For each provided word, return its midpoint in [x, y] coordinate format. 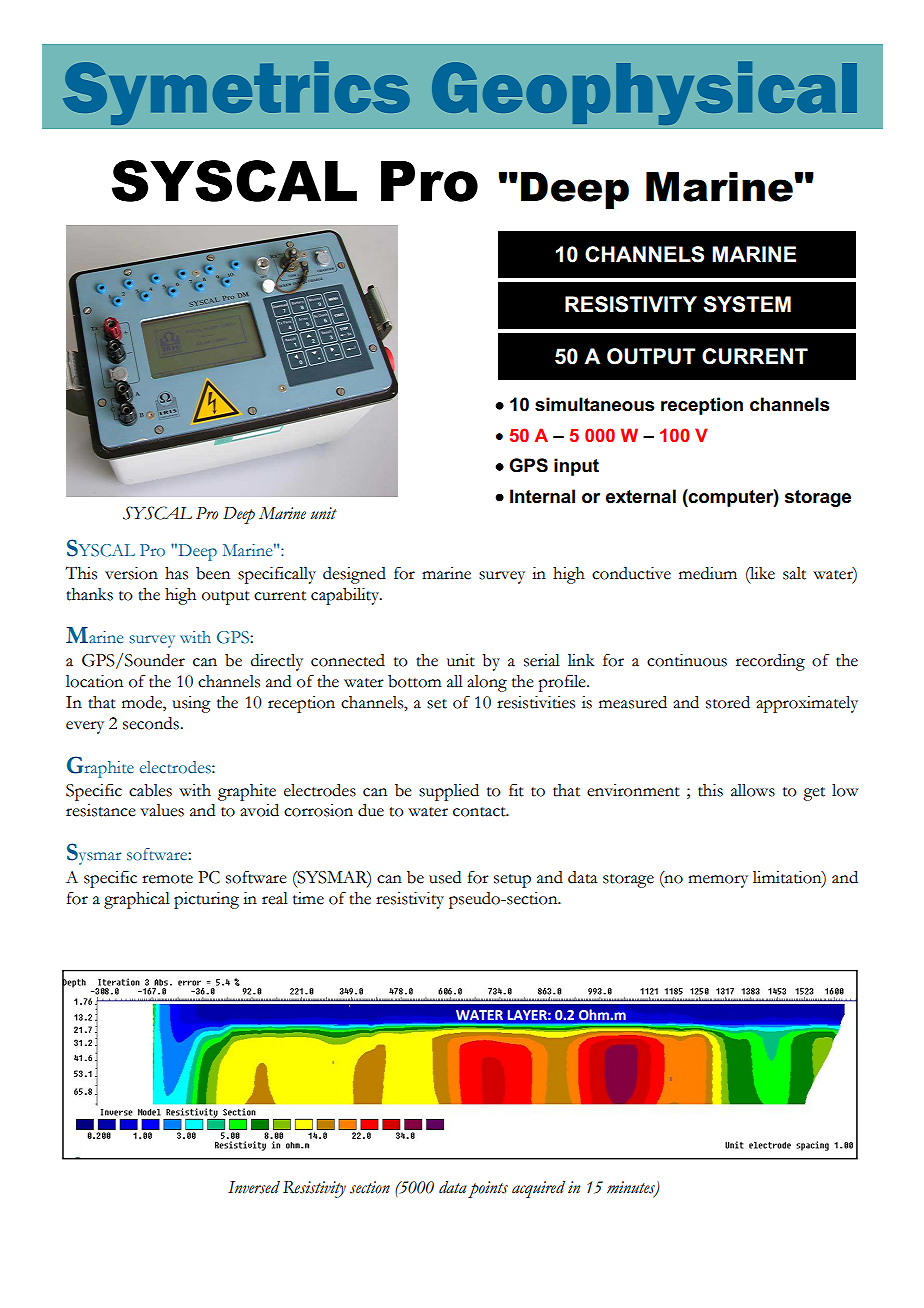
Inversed [254, 1187]
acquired [538, 1189]
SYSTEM [747, 304]
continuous [687, 660]
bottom [414, 681]
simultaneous [595, 404]
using [191, 704]
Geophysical [644, 93]
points [488, 1189]
